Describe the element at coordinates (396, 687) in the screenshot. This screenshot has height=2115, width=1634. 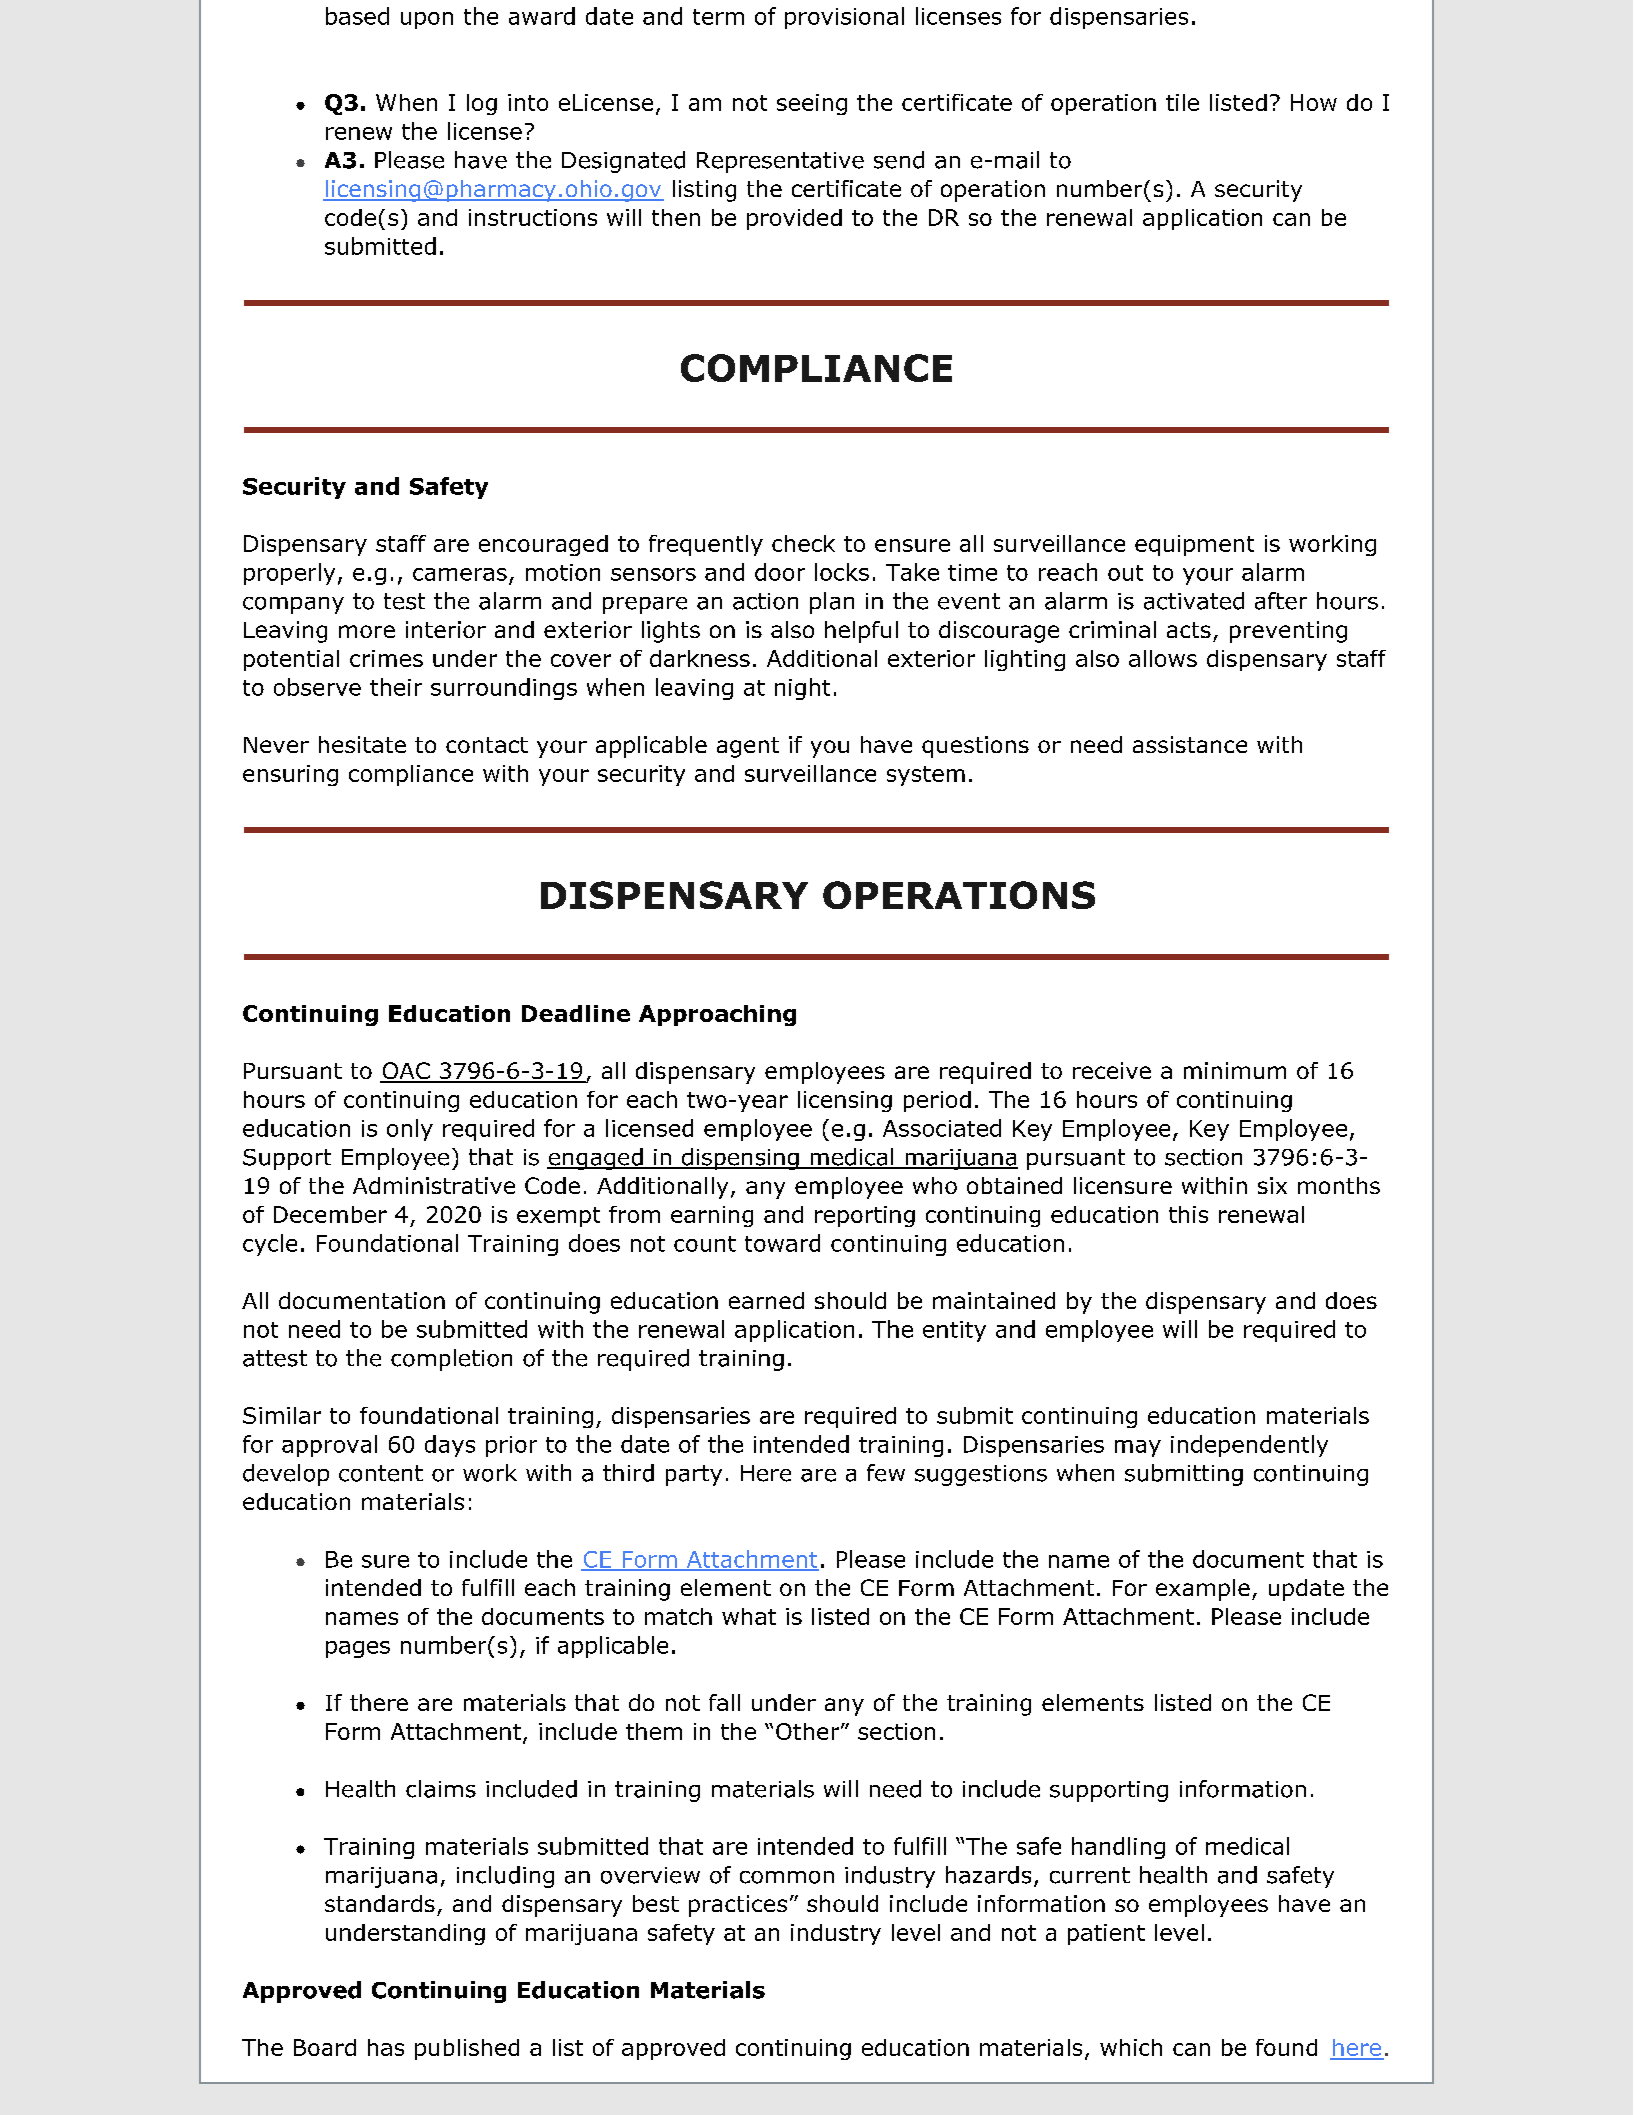
I see `their` at that location.
